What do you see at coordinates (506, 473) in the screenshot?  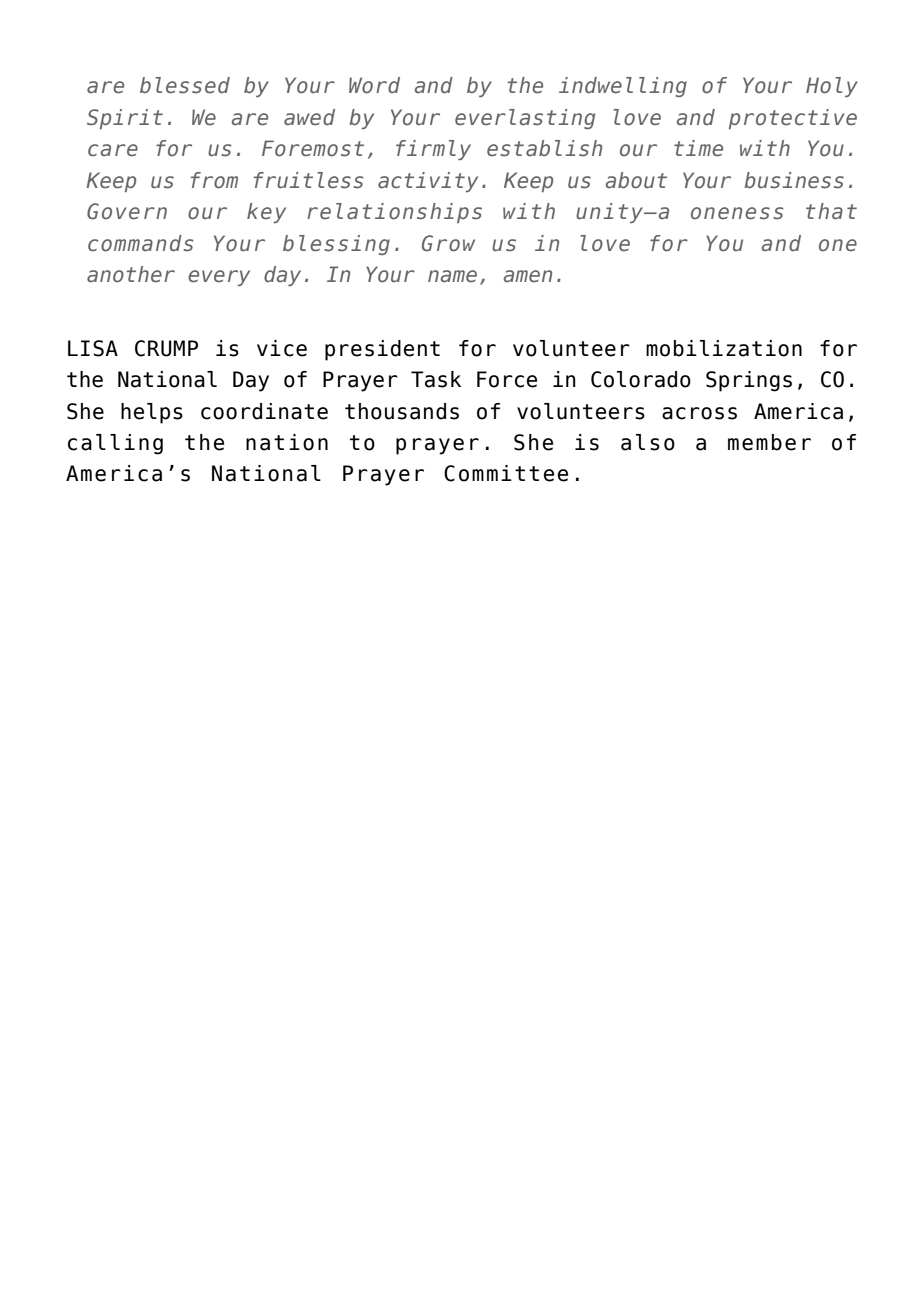 I see `Committee` at bounding box center [506, 473].
